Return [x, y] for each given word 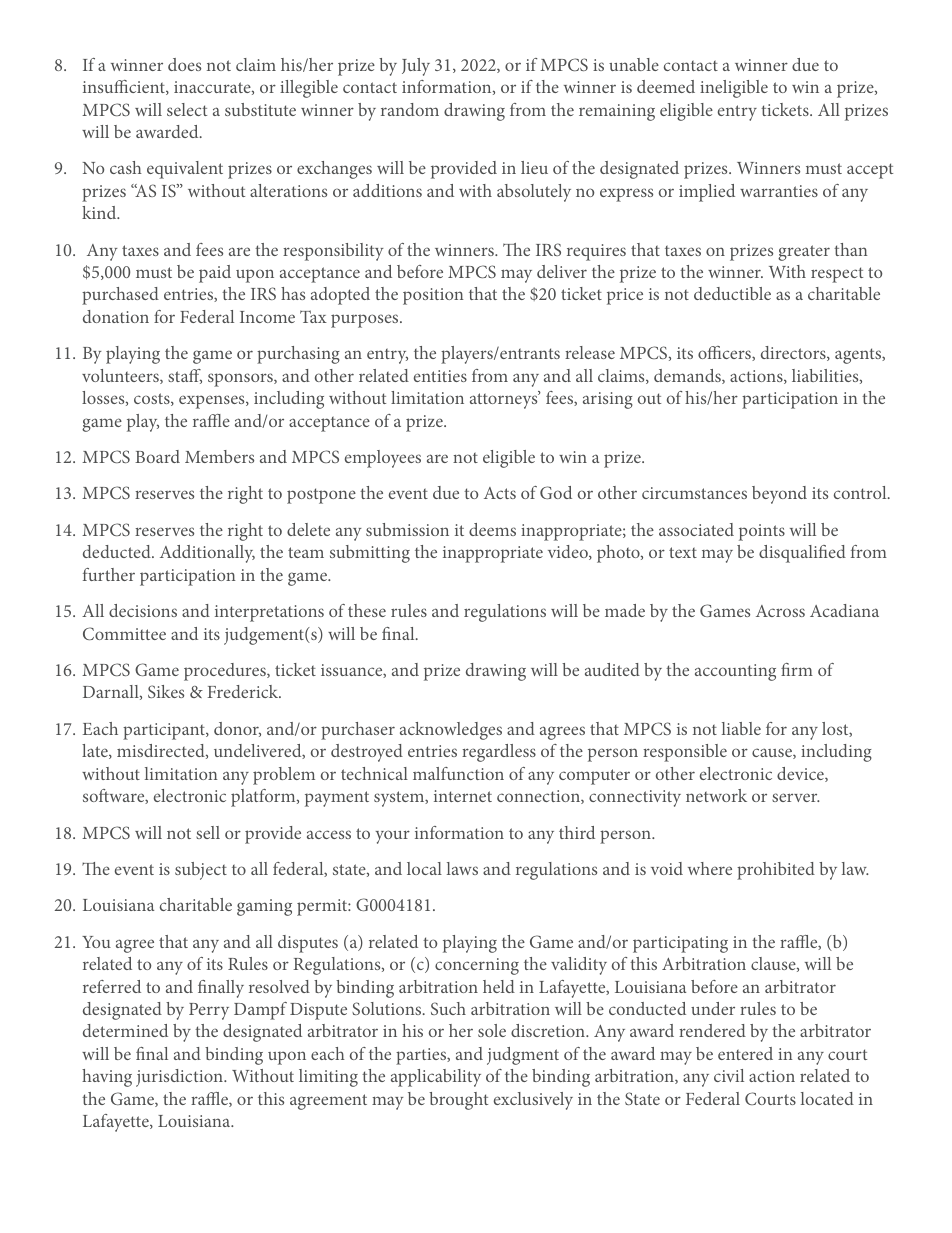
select [187, 109]
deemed [666, 86]
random [410, 109]
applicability [436, 1078]
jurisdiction [180, 1078]
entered [745, 1053]
